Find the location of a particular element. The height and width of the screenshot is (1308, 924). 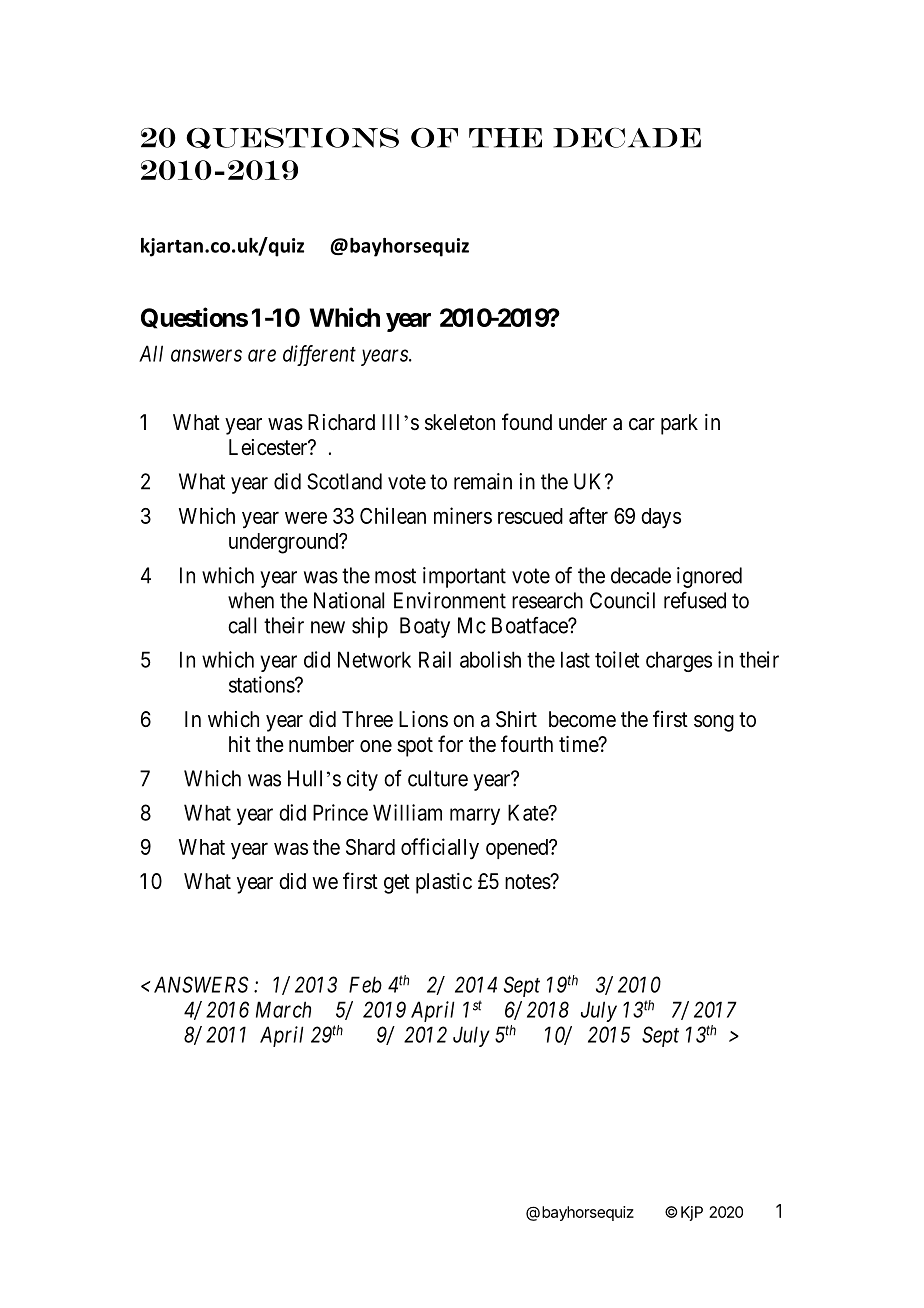

Feb is located at coordinates (365, 984).
